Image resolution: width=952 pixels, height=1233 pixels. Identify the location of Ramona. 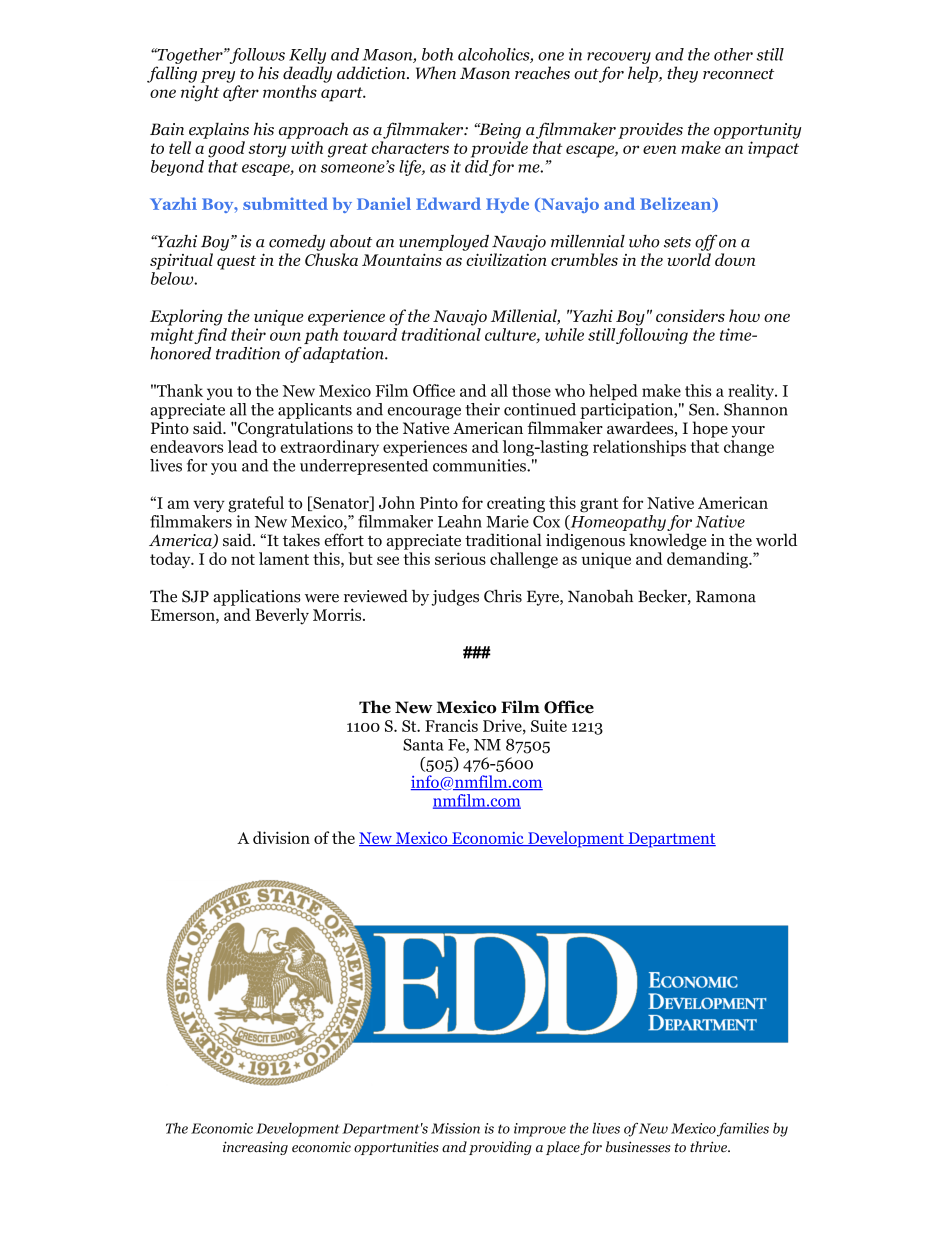
(726, 596).
